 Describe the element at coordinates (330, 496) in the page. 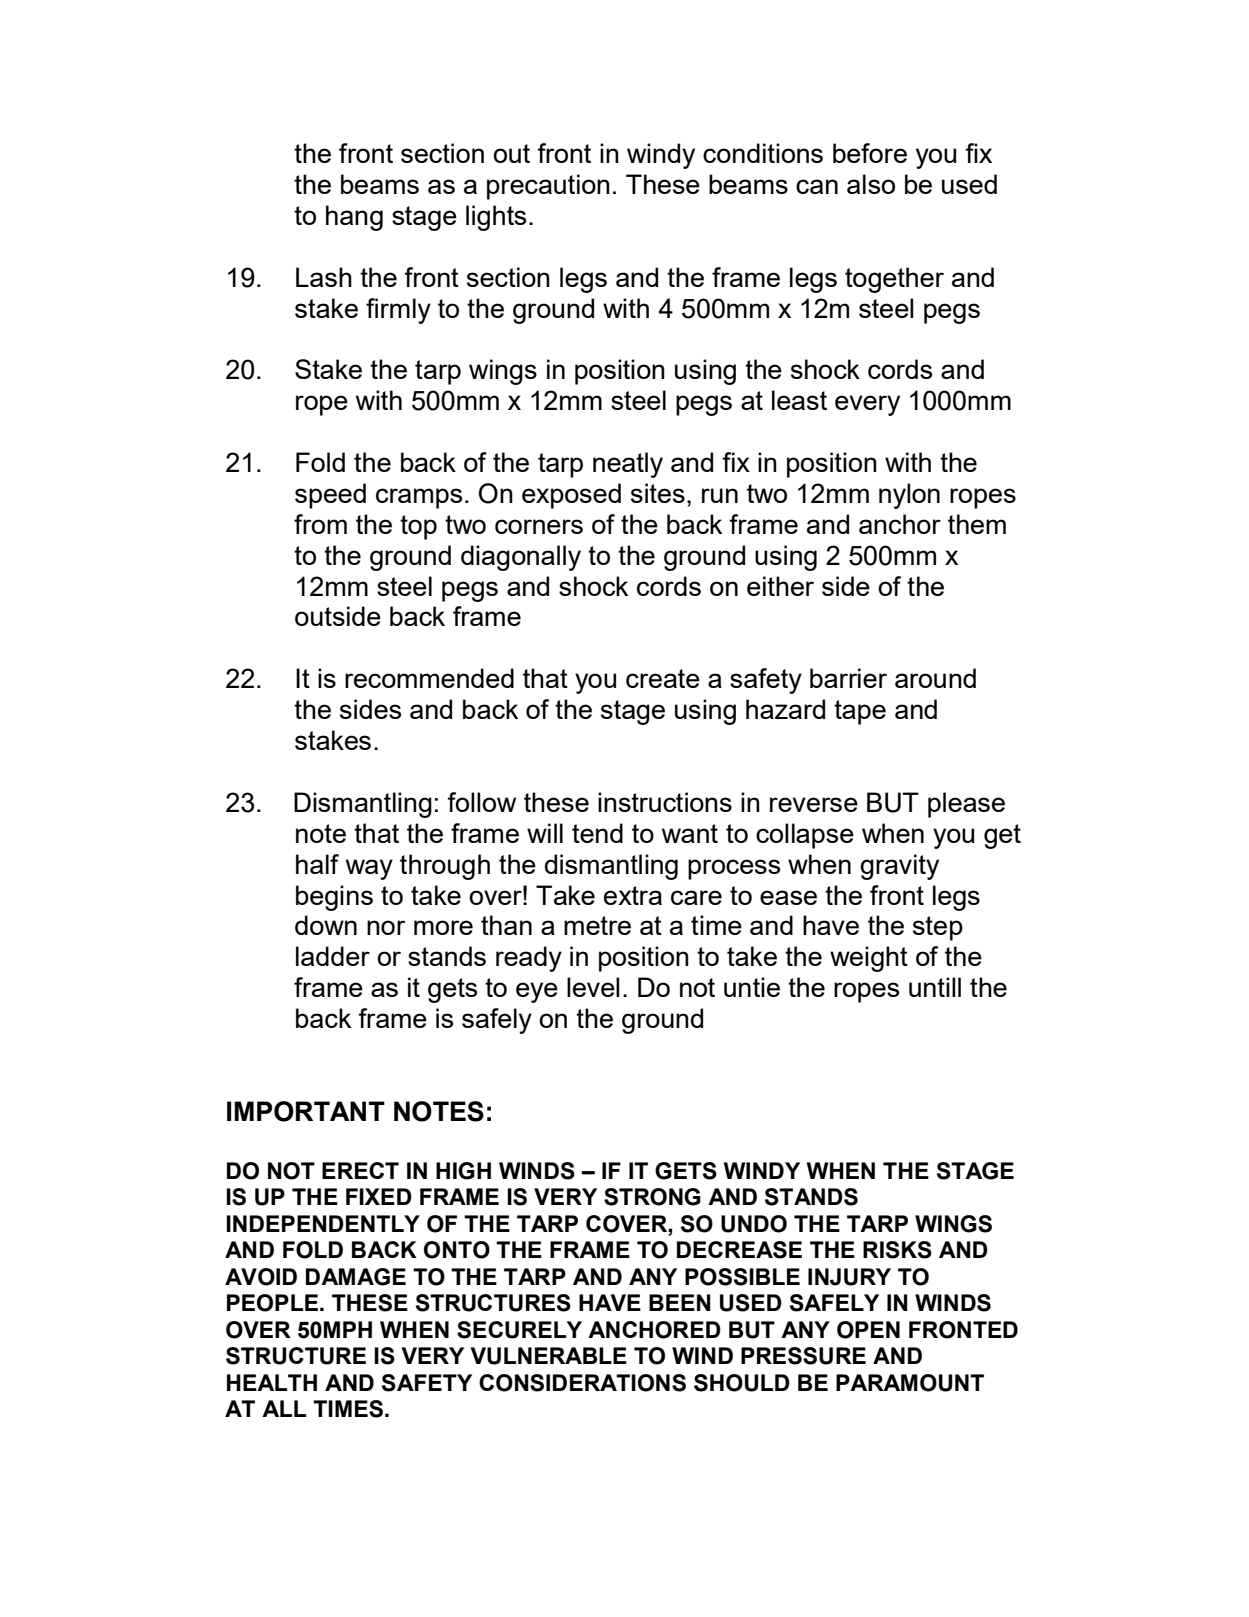

I see `speed` at that location.
